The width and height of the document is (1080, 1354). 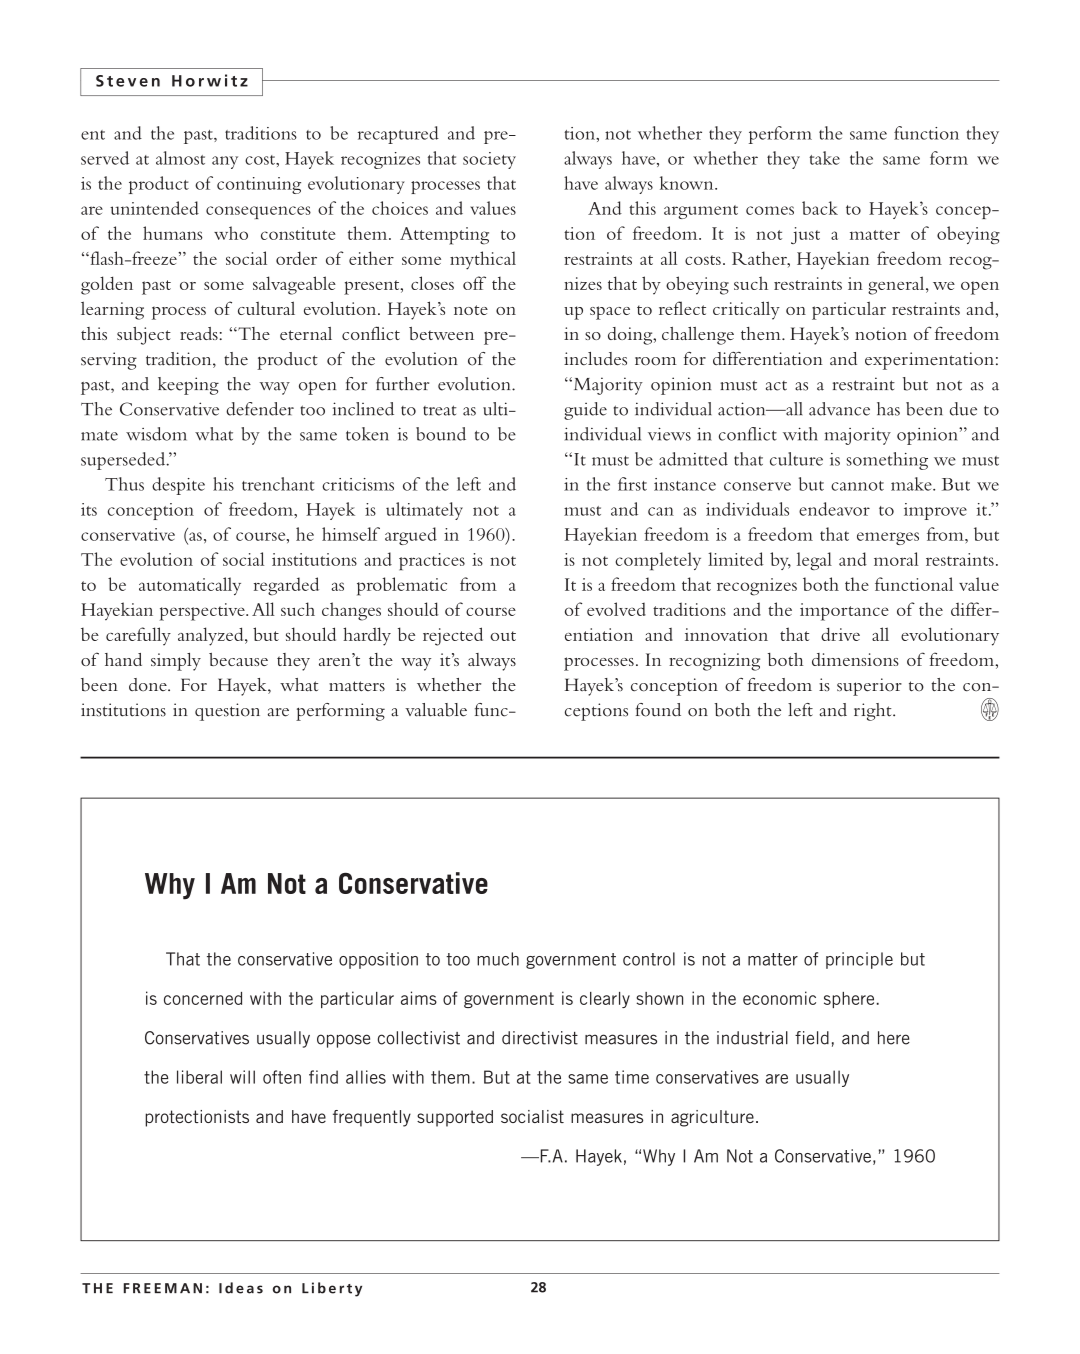 What do you see at coordinates (498, 959) in the document?
I see `much` at bounding box center [498, 959].
